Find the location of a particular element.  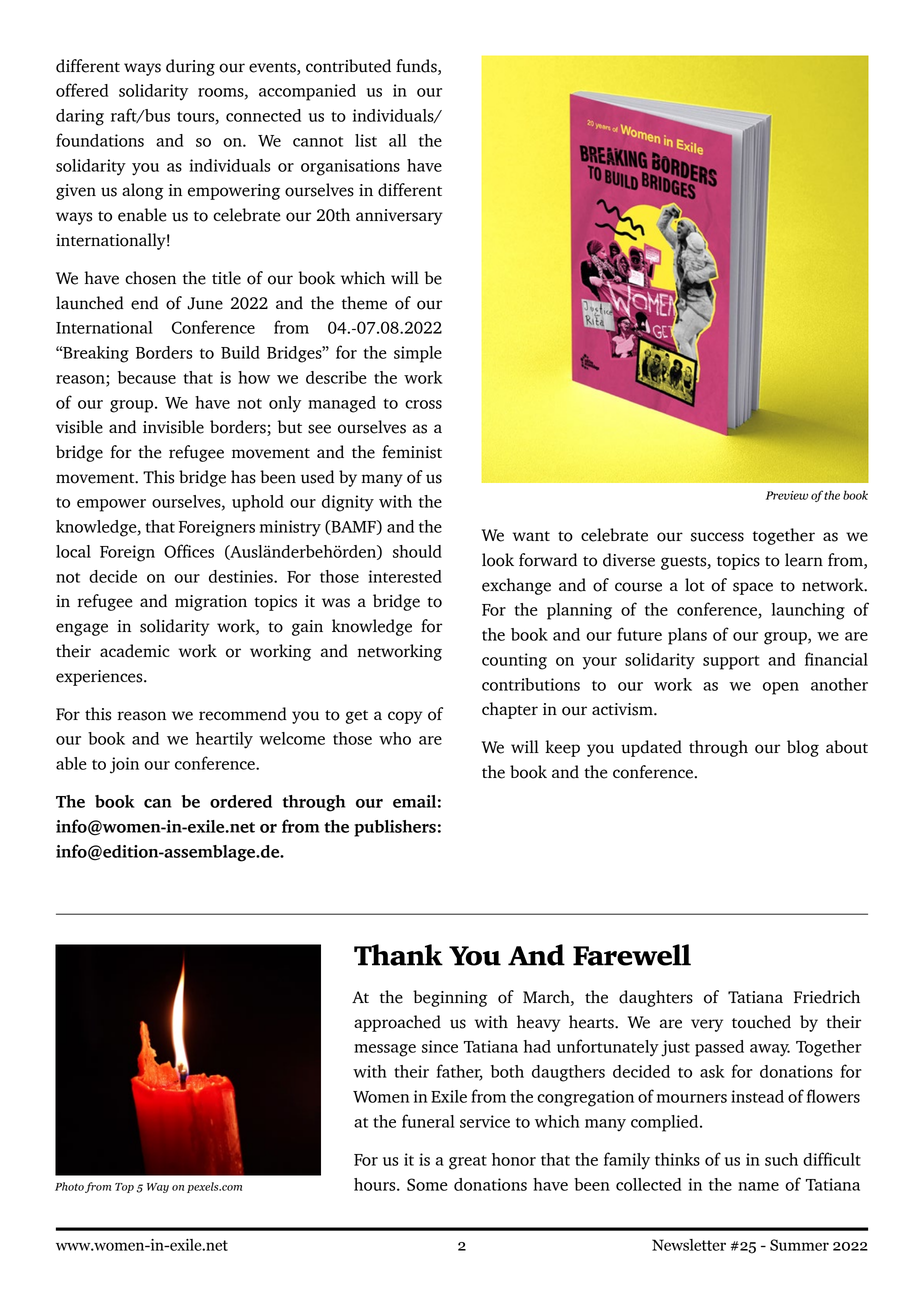

ordered is located at coordinates (241, 801).
